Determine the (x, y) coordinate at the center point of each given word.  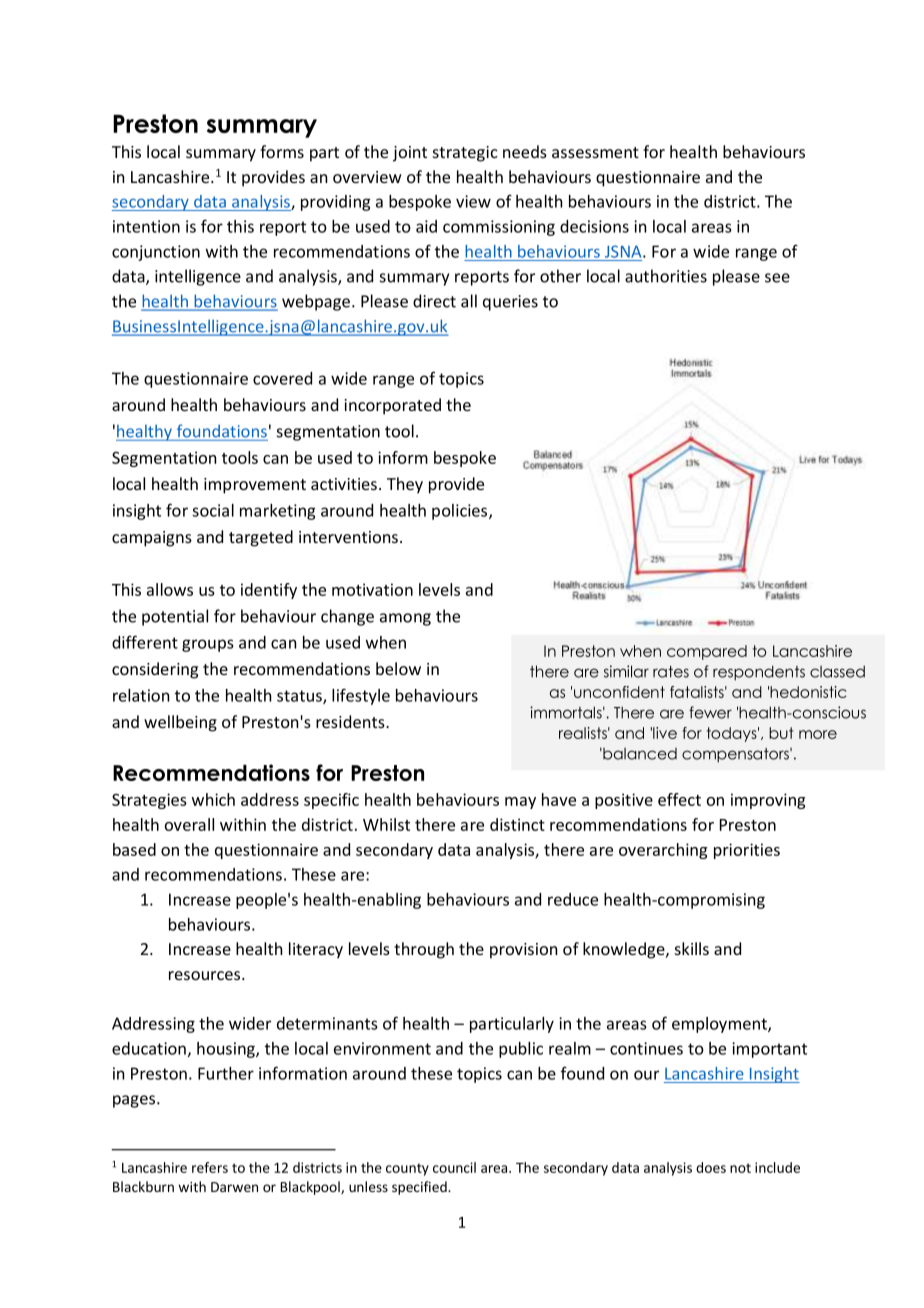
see (777, 278)
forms (282, 151)
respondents (759, 673)
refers (210, 1167)
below (398, 668)
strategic (465, 154)
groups (208, 645)
